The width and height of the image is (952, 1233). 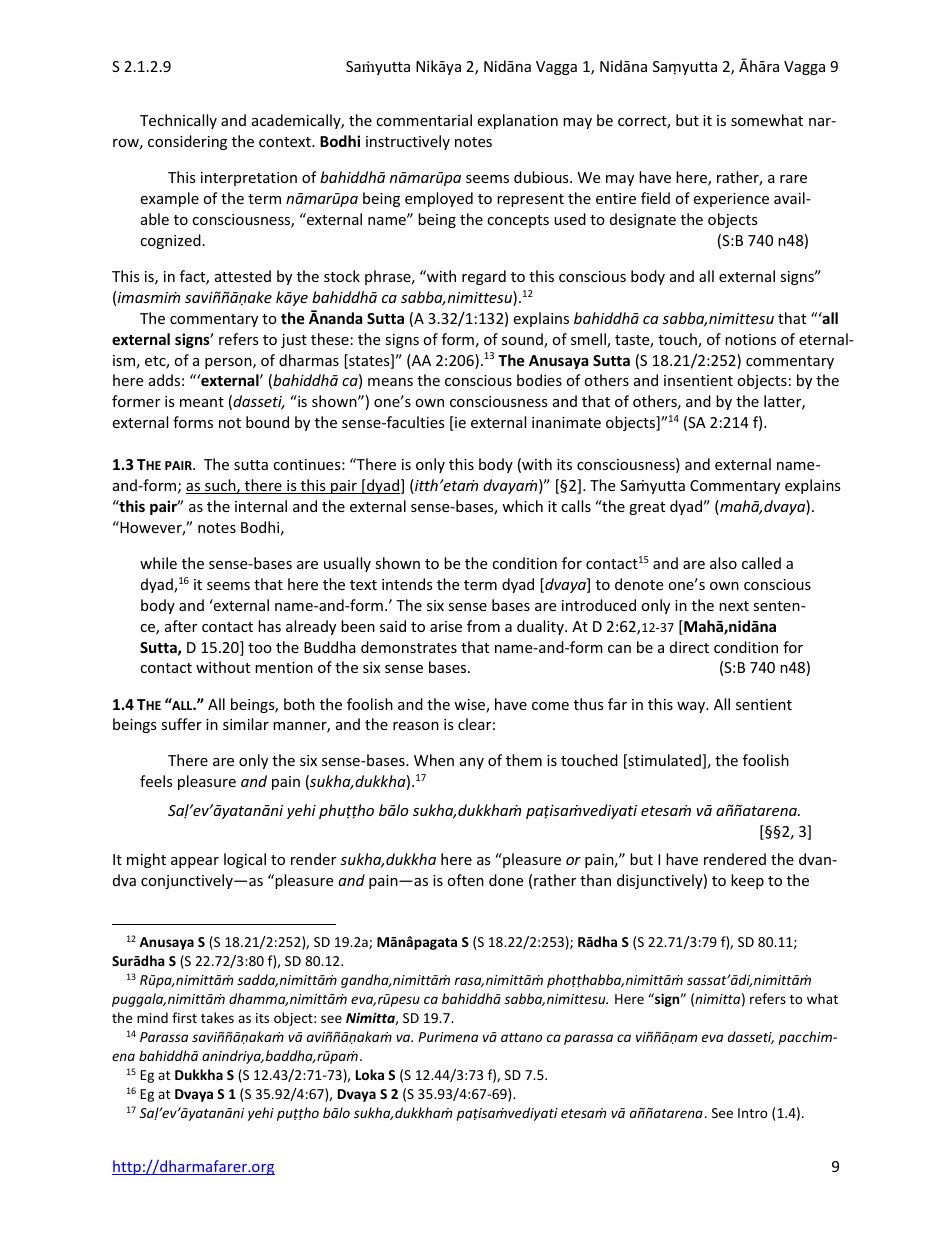 I want to click on explanation, so click(x=517, y=121).
